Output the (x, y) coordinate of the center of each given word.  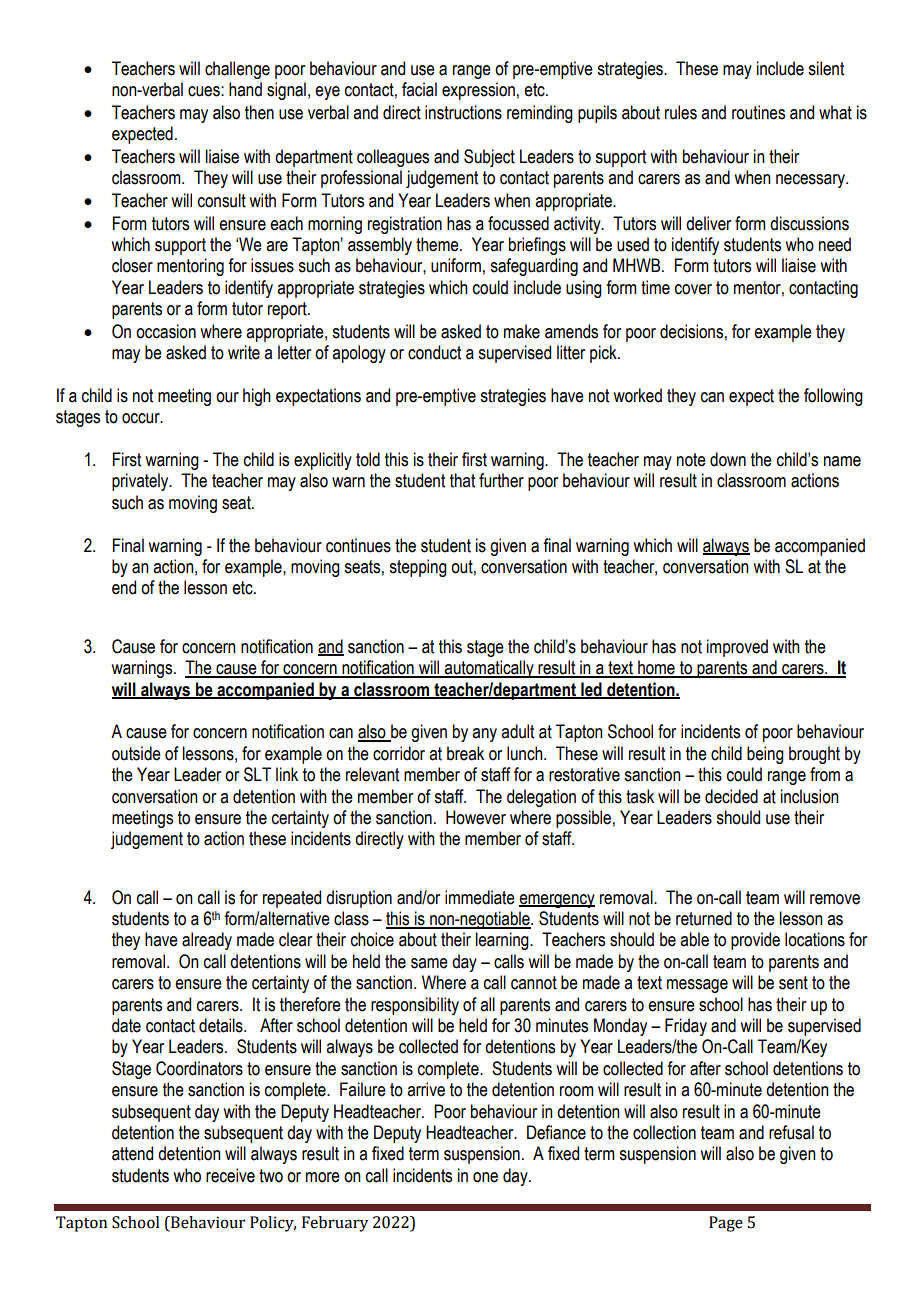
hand (245, 89)
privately (141, 482)
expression (478, 91)
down (728, 459)
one (485, 1177)
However (476, 817)
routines (758, 112)
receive (230, 1175)
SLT (257, 774)
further (501, 480)
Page (726, 1224)
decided (731, 796)
